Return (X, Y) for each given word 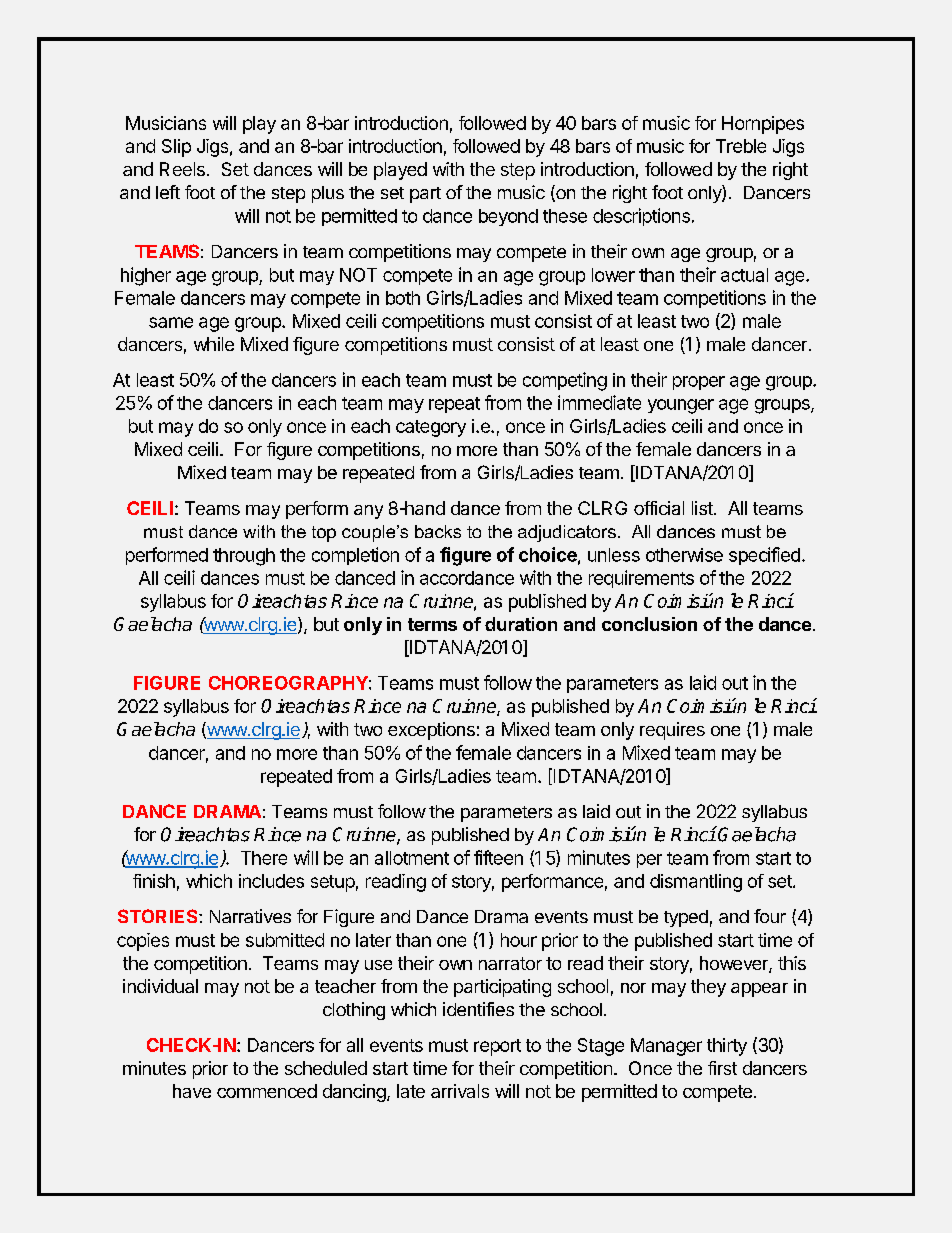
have (192, 1091)
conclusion (649, 624)
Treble (741, 146)
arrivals (460, 1091)
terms (432, 624)
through (244, 557)
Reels (182, 169)
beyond (508, 217)
